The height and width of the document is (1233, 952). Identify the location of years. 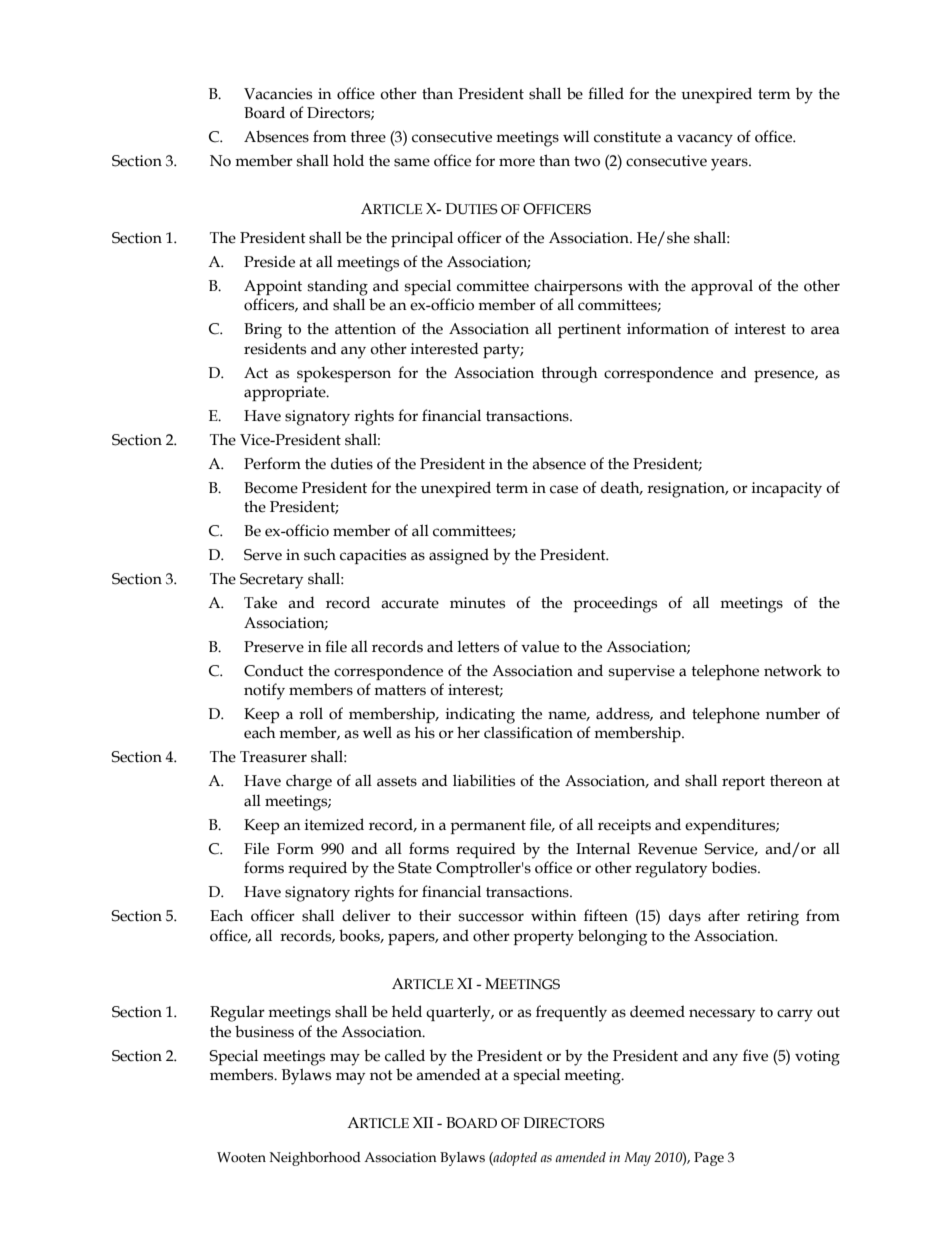
(730, 164).
